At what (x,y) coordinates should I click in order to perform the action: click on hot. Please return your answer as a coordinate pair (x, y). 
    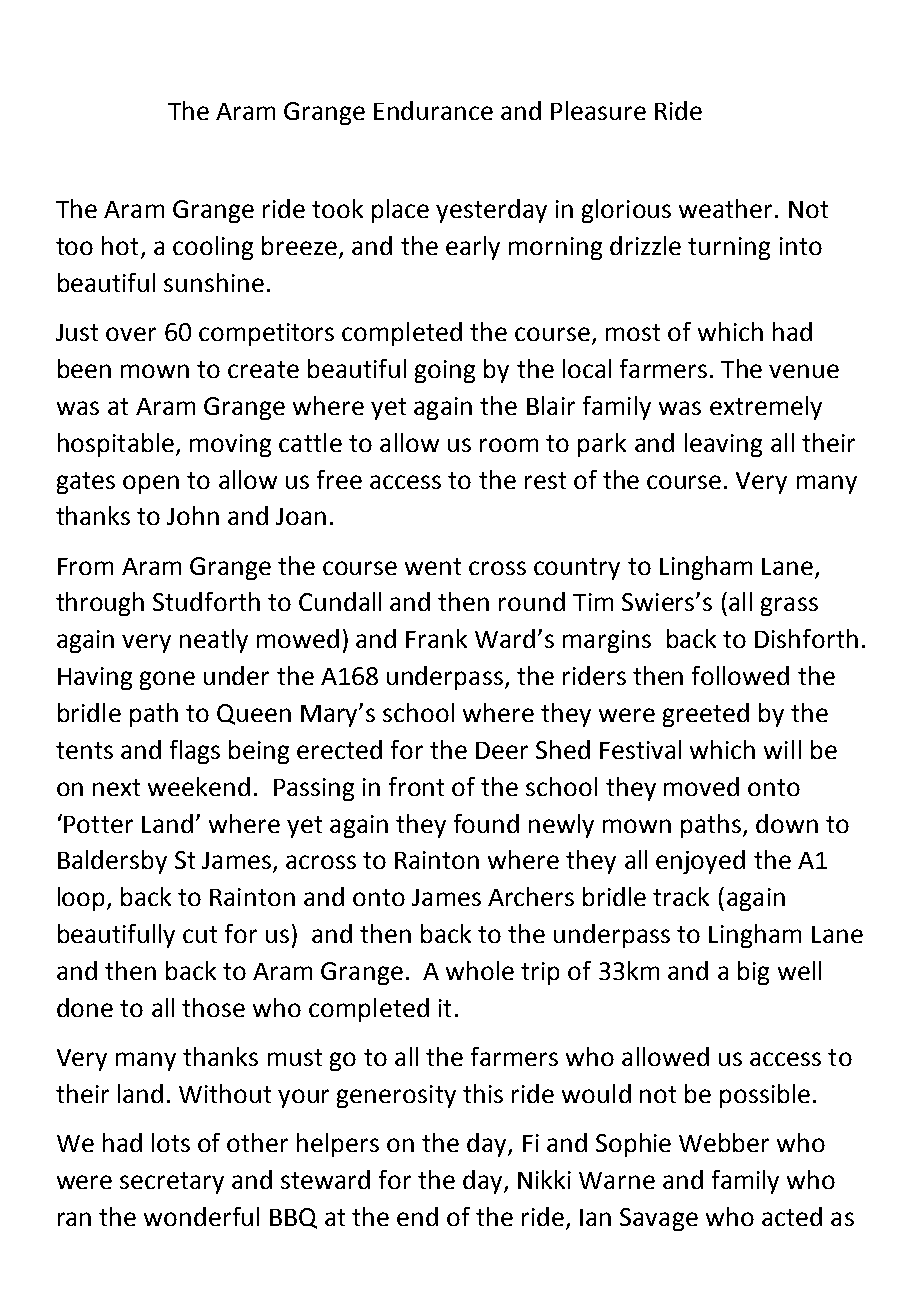
    Looking at the image, I should click on (120, 245).
